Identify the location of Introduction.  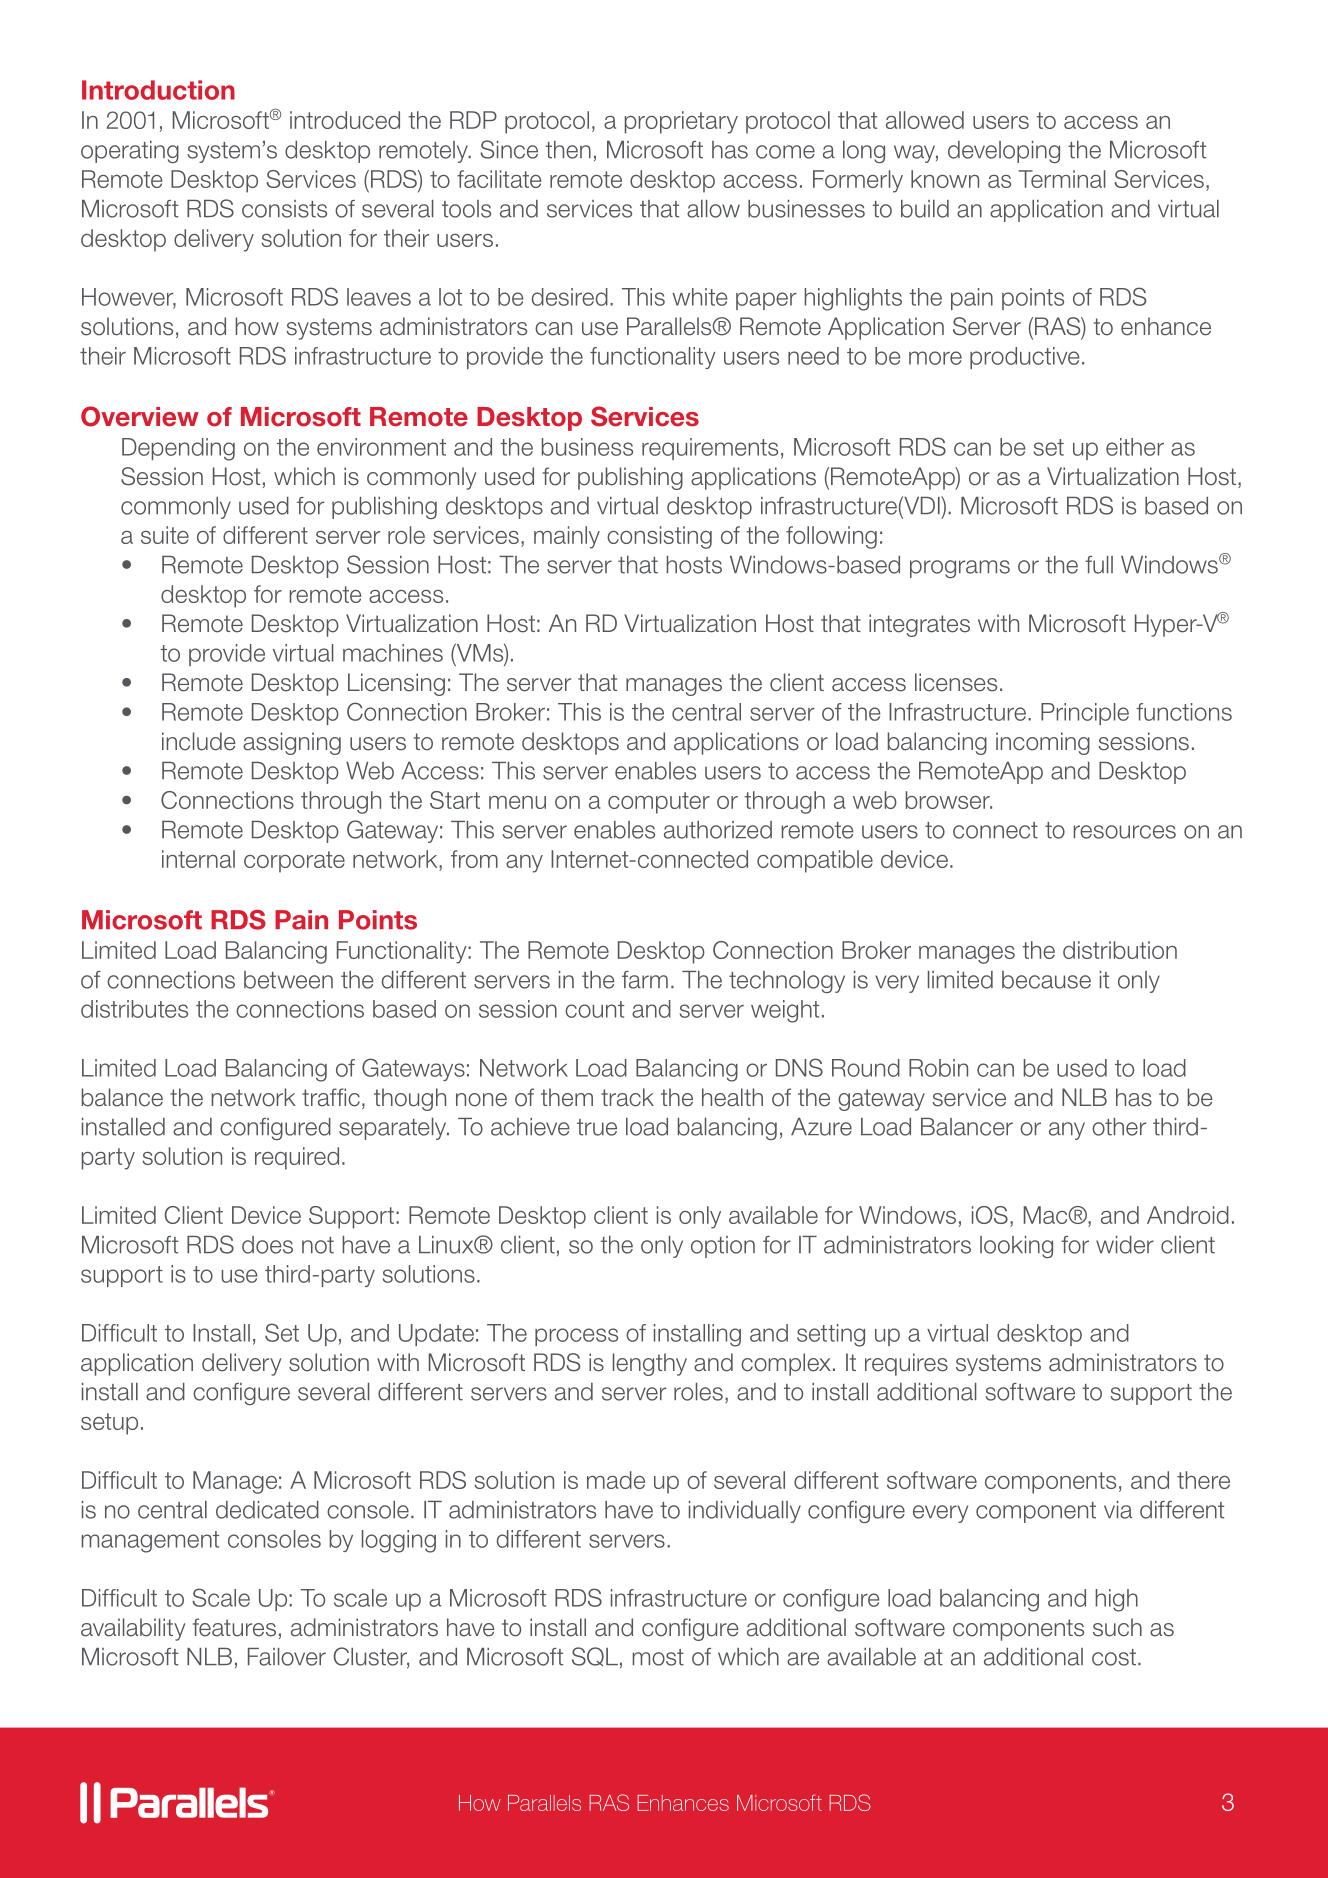
(158, 90).
